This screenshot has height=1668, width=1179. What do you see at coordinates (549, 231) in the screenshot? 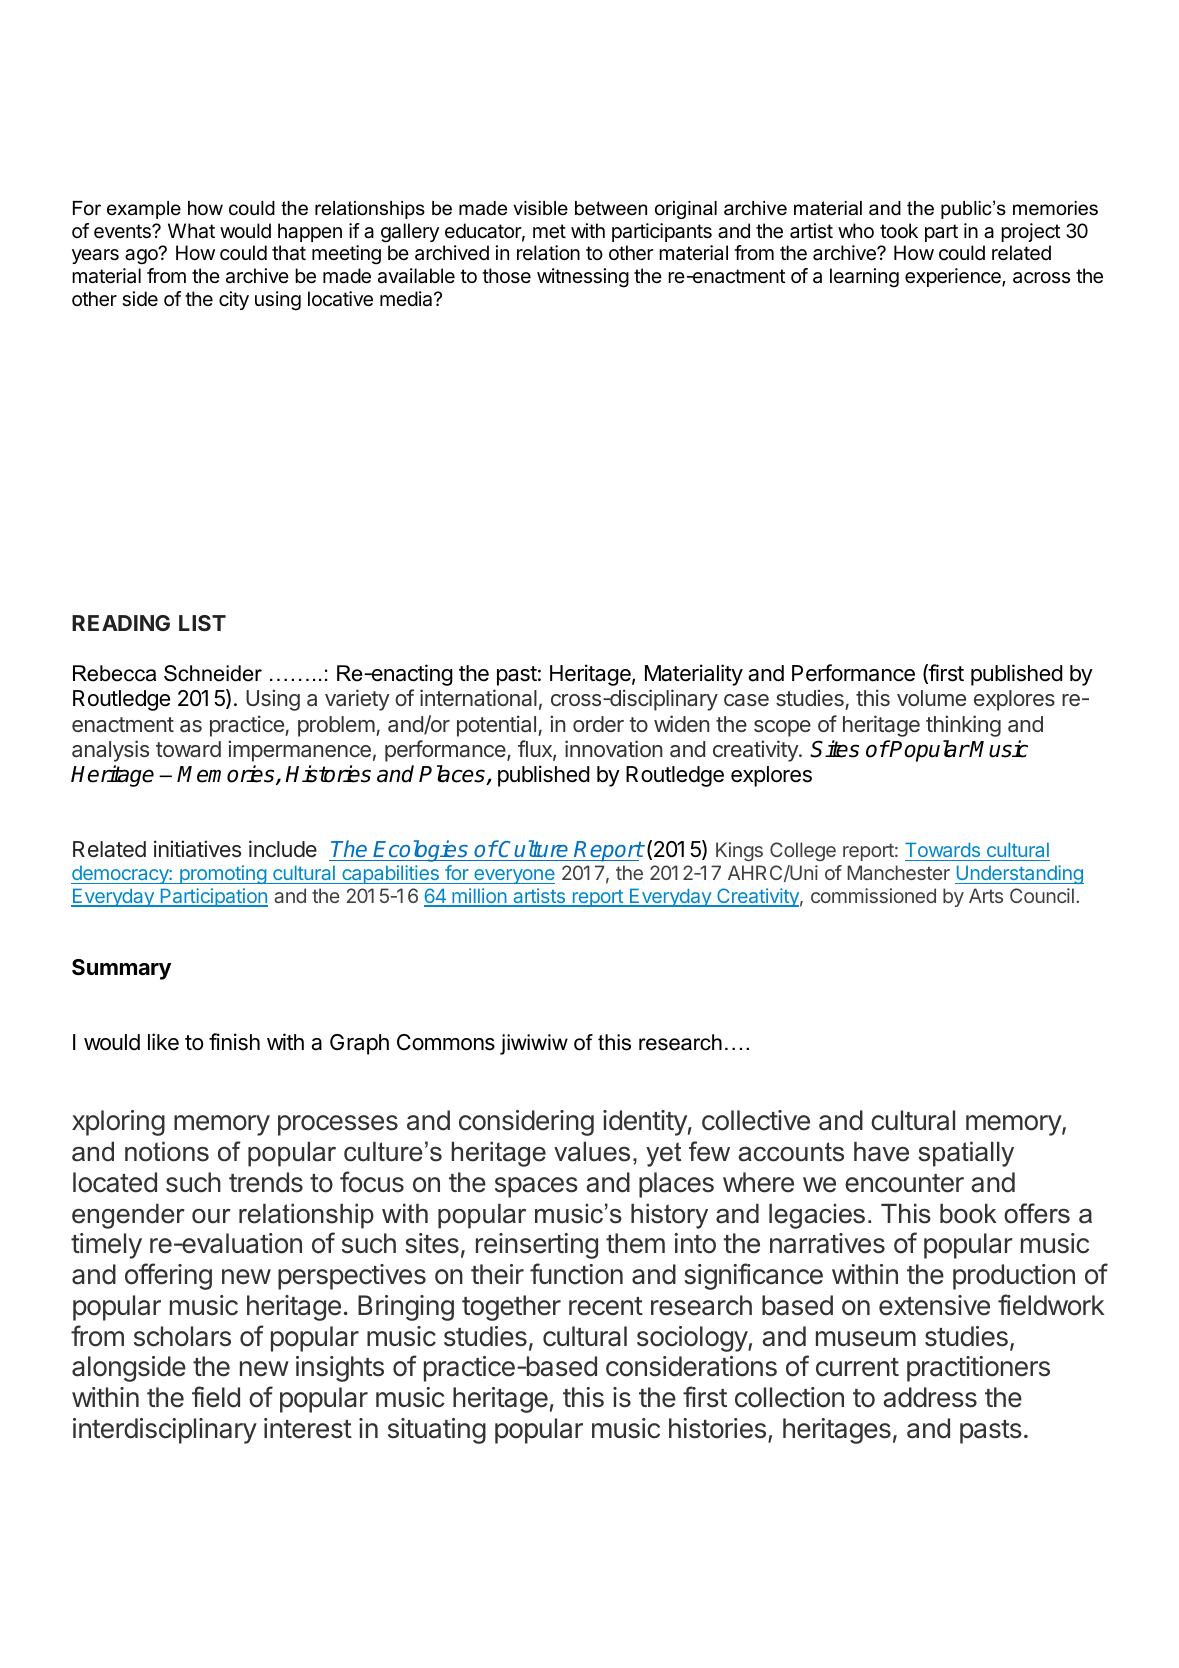
I see `met` at bounding box center [549, 231].
